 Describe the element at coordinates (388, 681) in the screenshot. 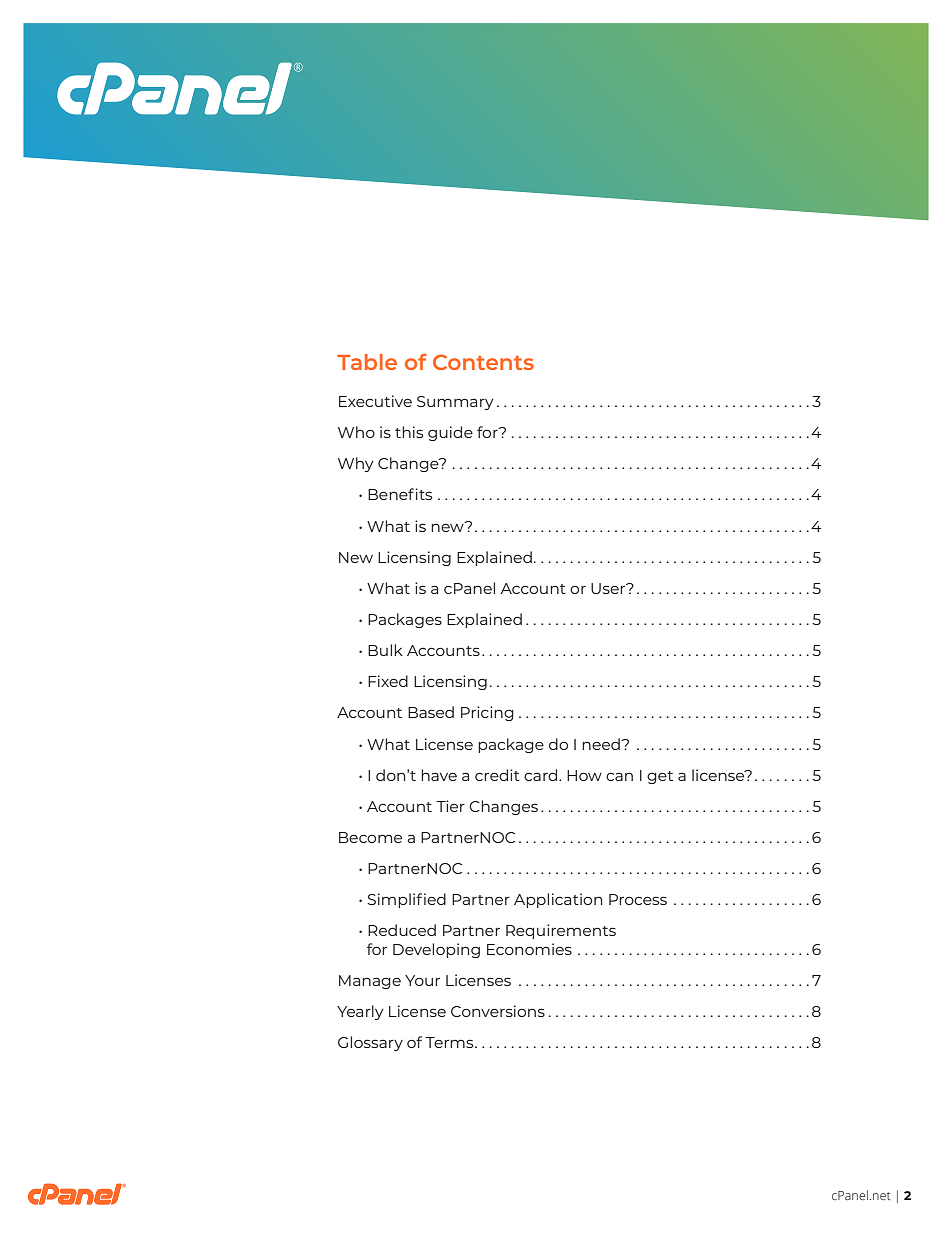

I see `Fixed` at that location.
